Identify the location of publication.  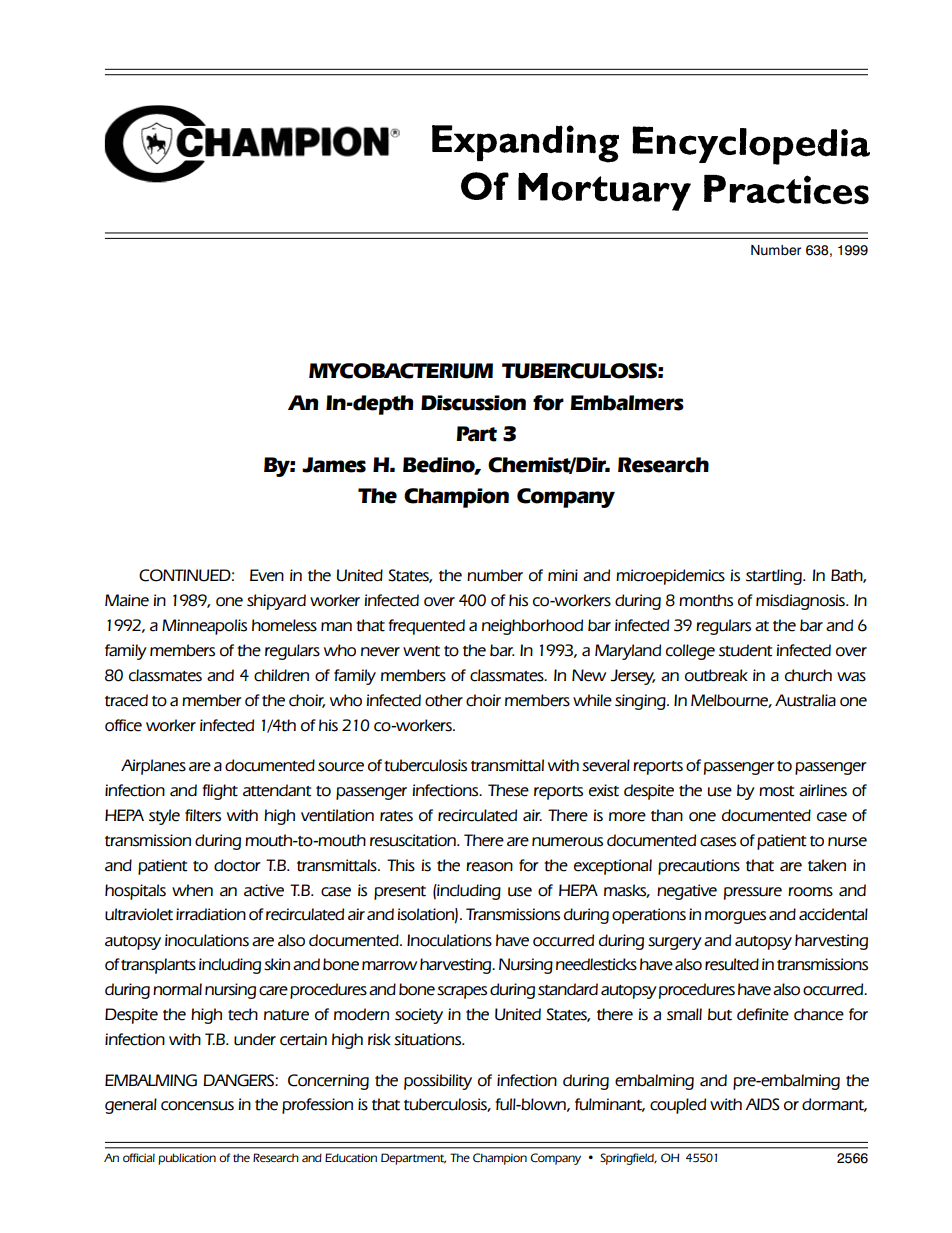
(187, 1159).
